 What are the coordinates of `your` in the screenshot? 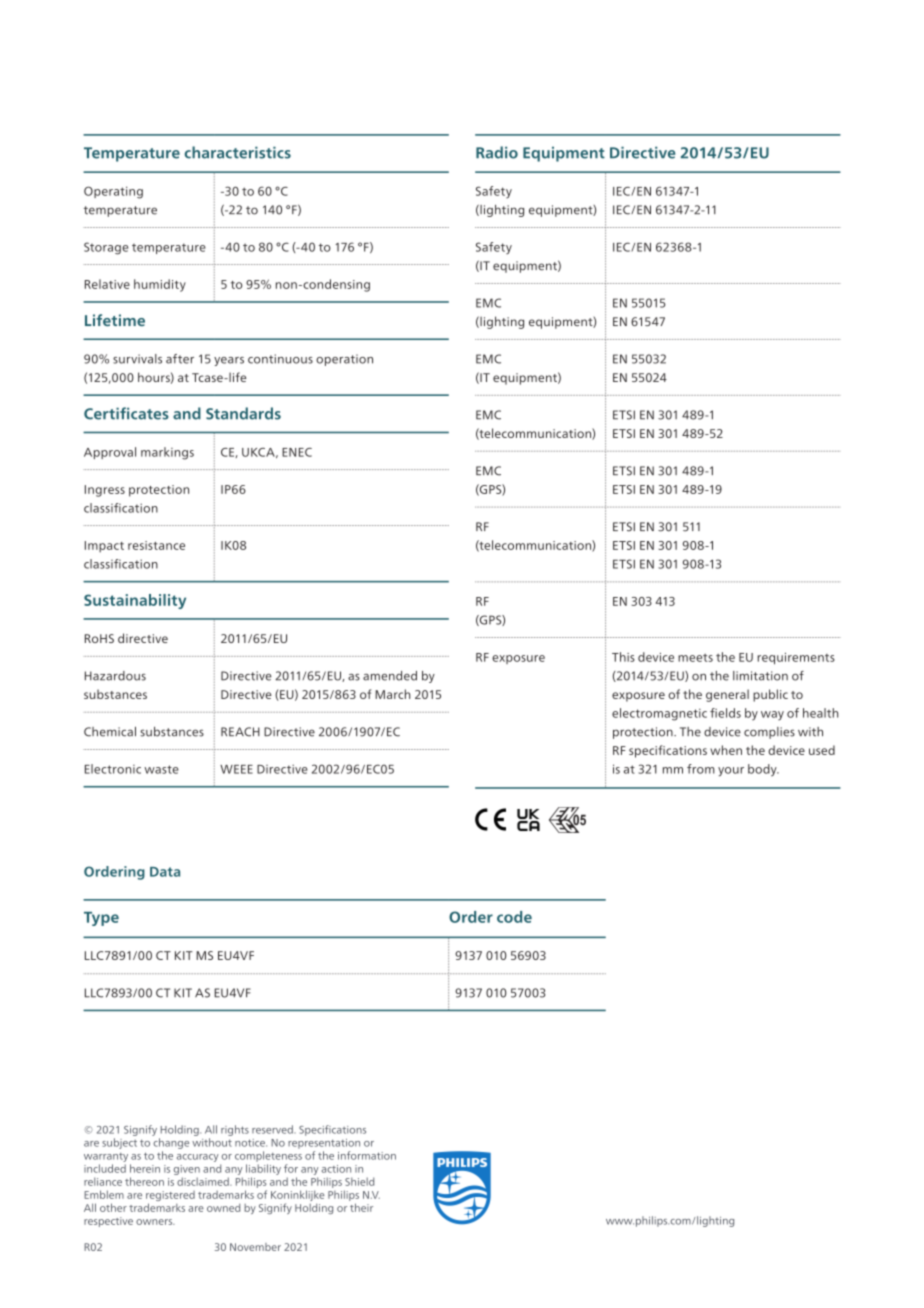 It's located at (731, 772).
